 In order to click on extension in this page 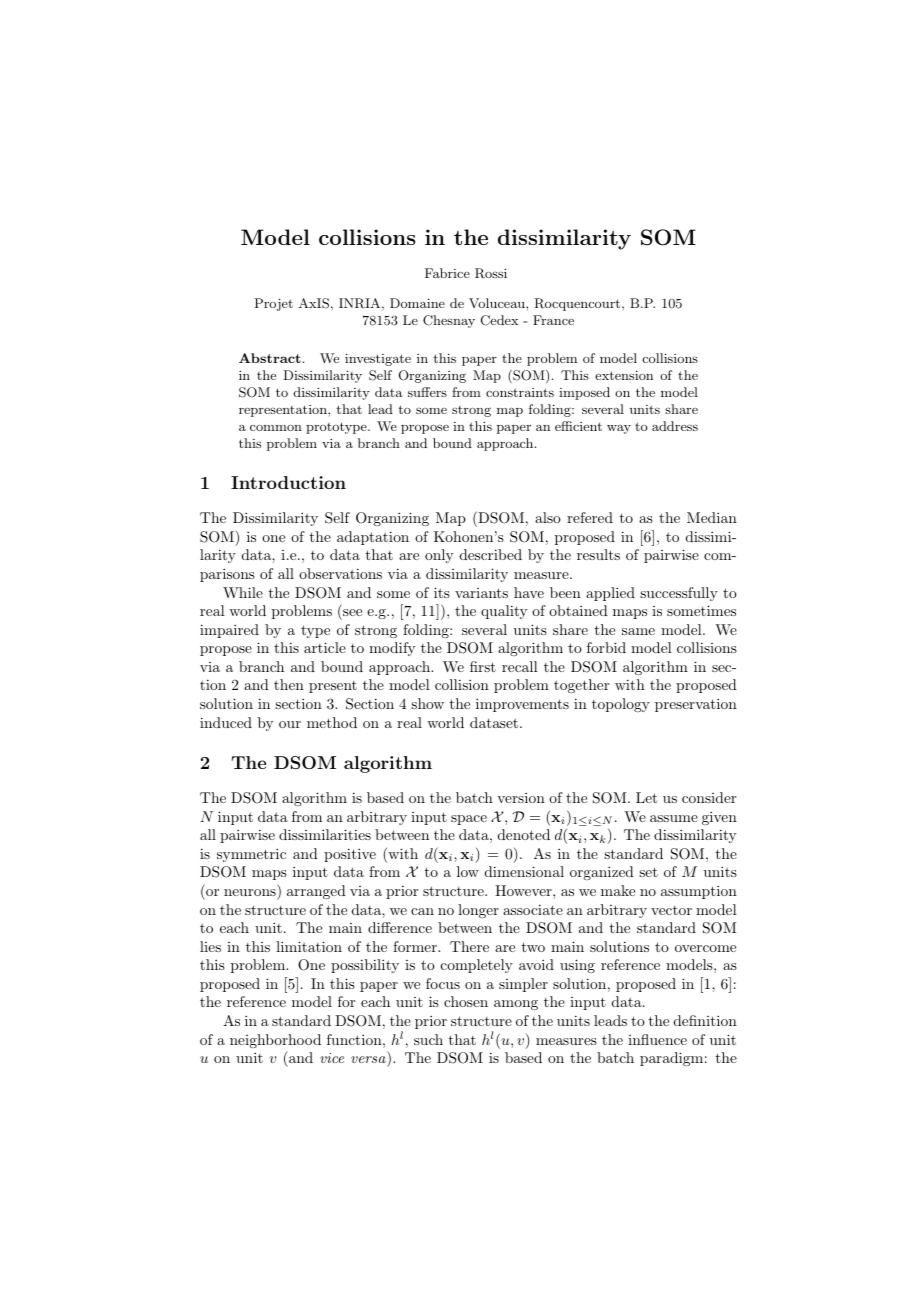, I will do `click(624, 375)`.
